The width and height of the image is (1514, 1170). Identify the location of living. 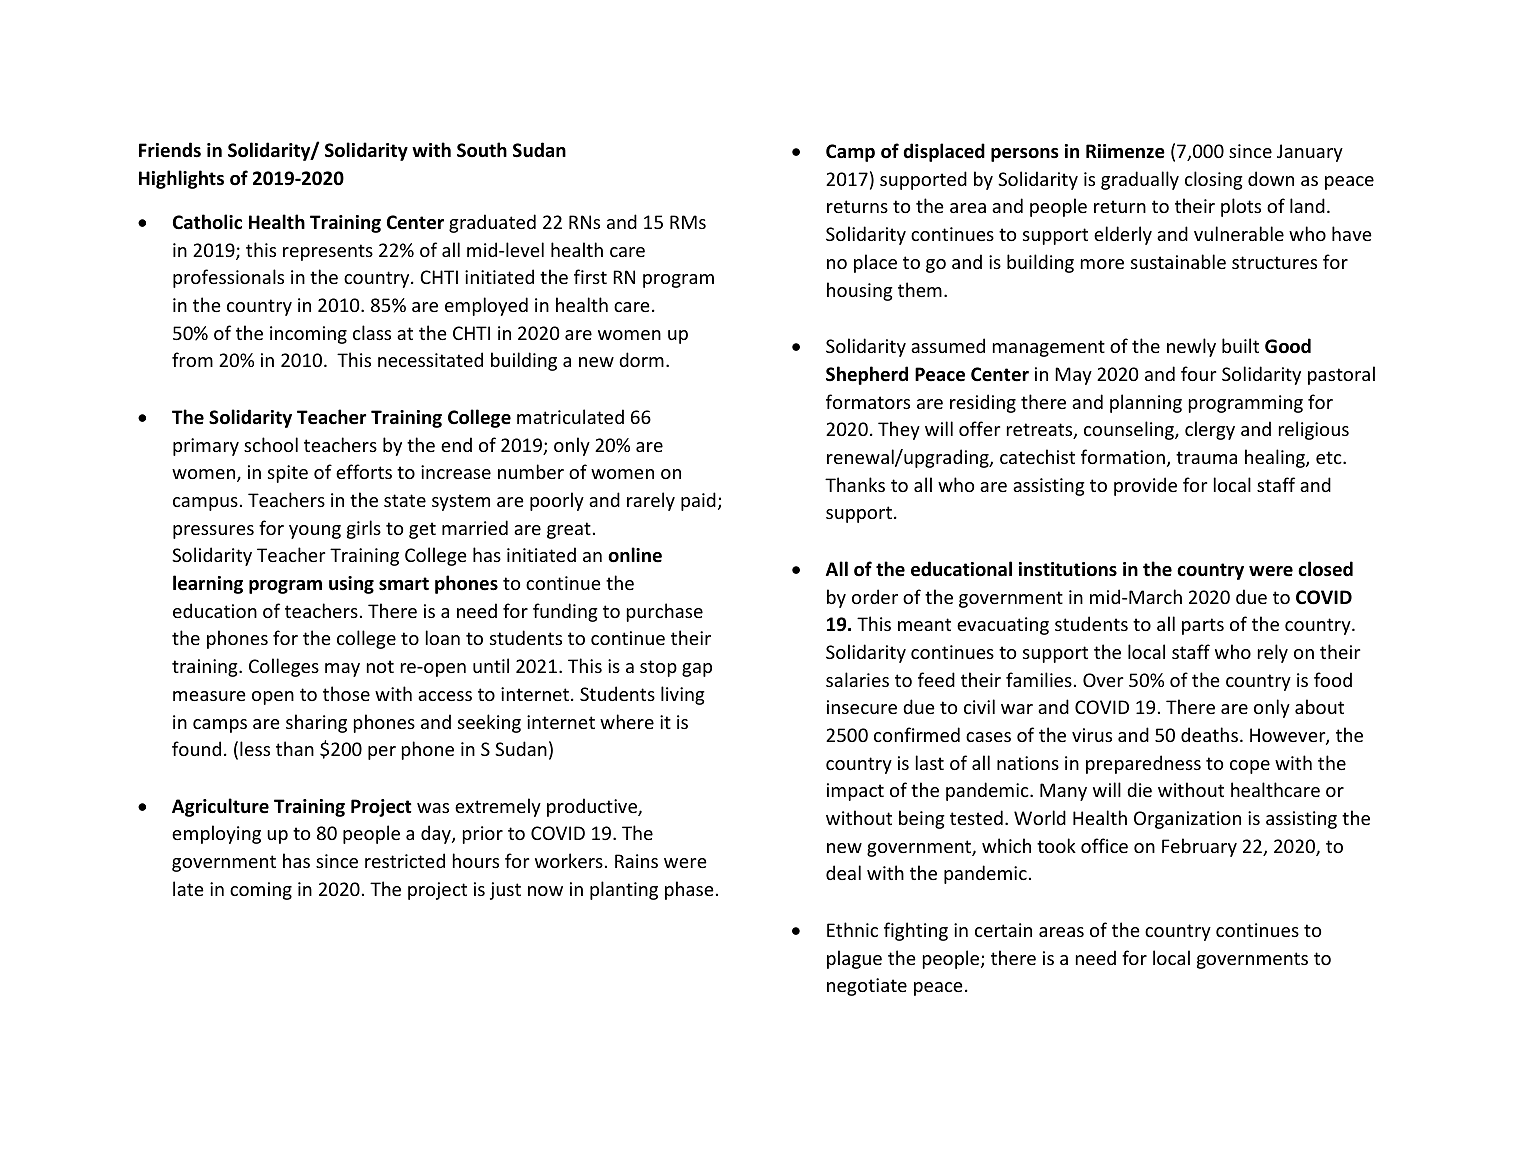
(683, 695).
